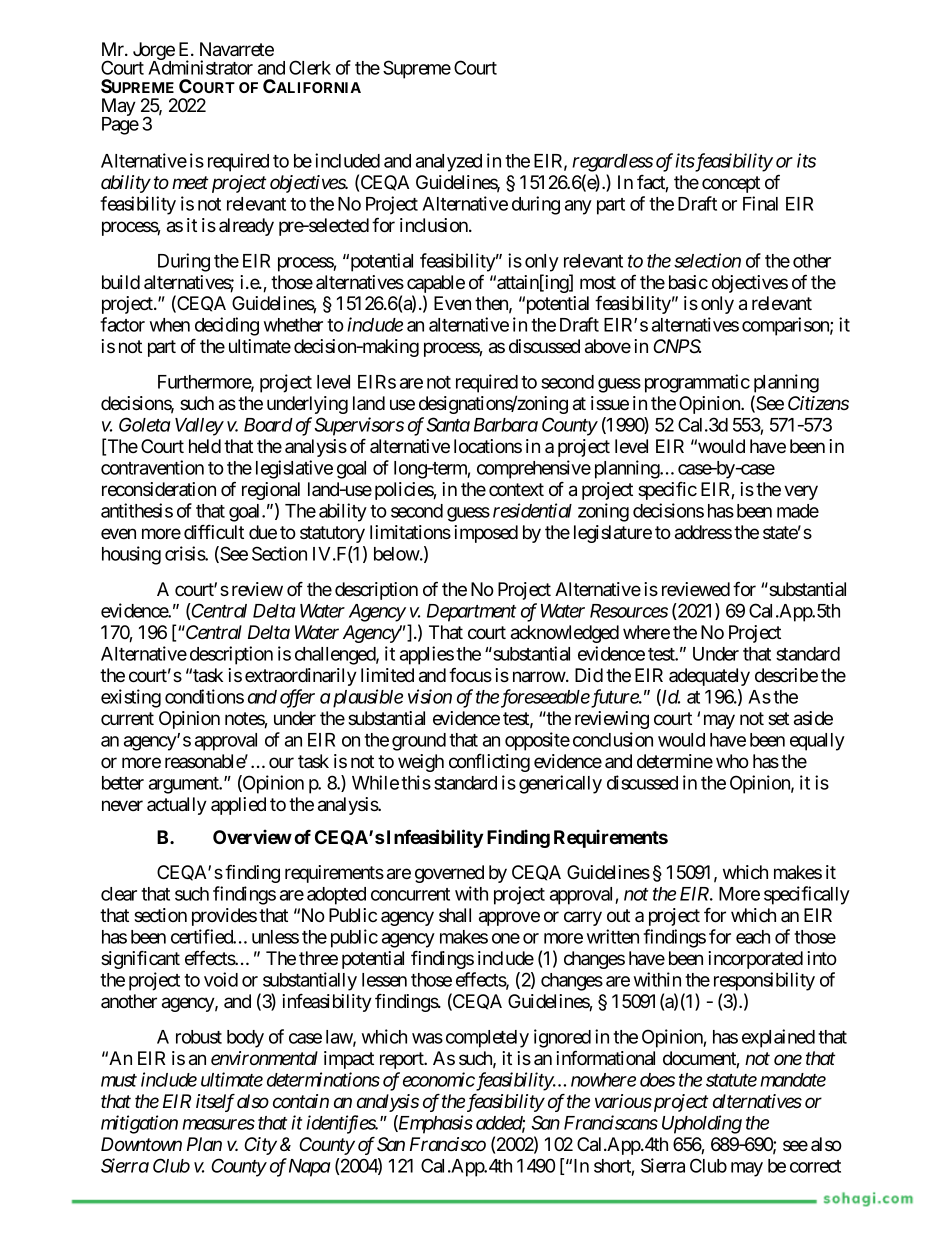 The height and width of the document is (1233, 952). Describe the element at coordinates (449, 163) in the document. I see `analyzed` at that location.
